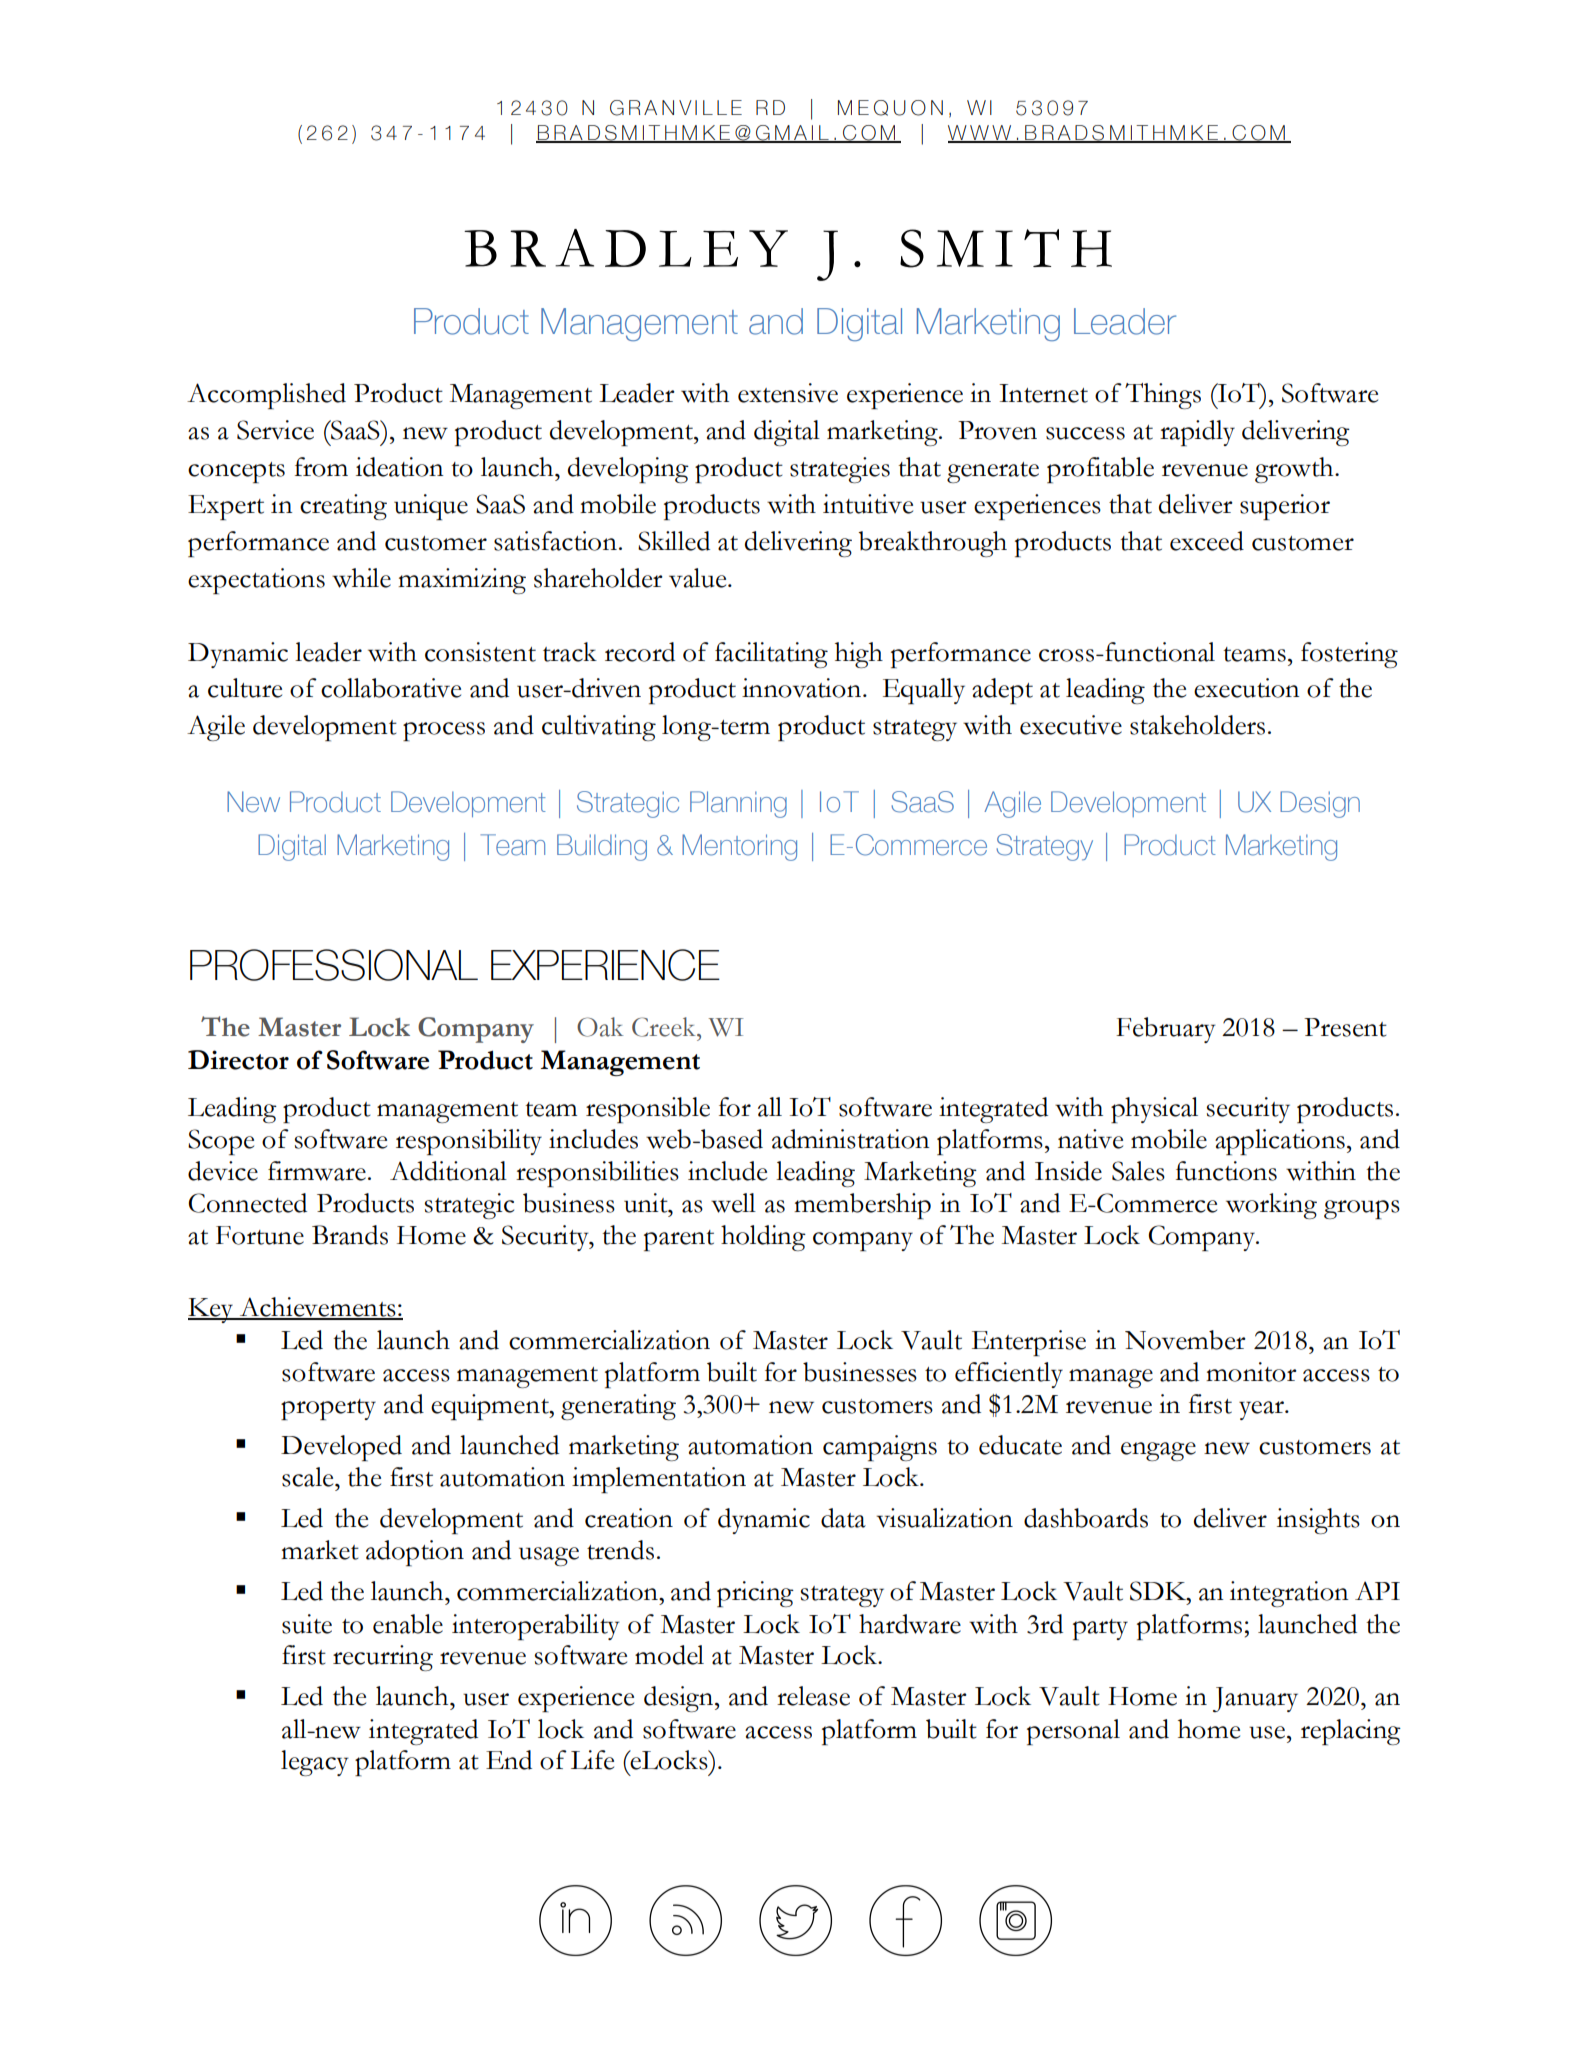 The image size is (1585, 2052). I want to click on Things, so click(1163, 396).
